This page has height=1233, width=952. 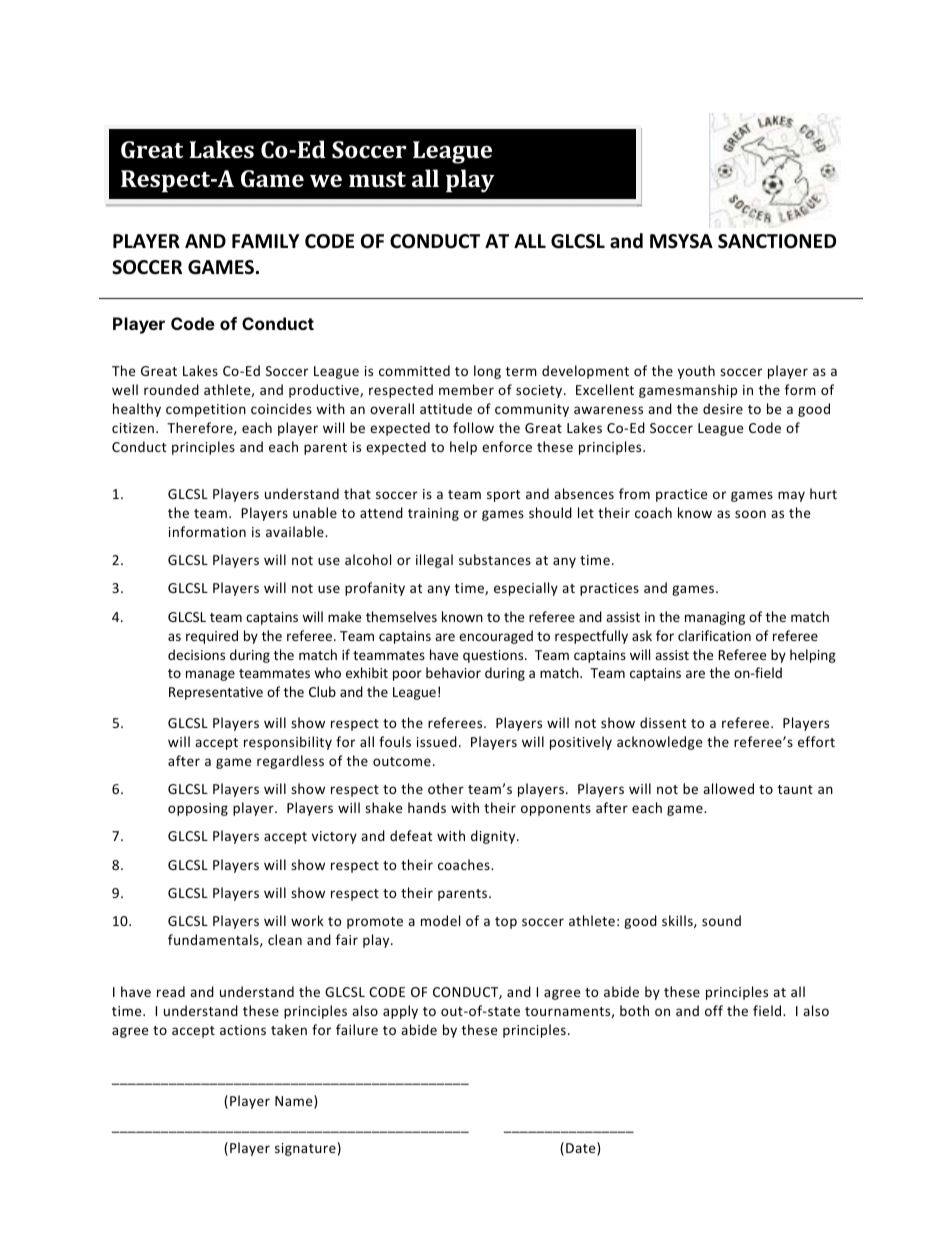 What do you see at coordinates (400, 1012) in the page?
I see `apply` at bounding box center [400, 1012].
